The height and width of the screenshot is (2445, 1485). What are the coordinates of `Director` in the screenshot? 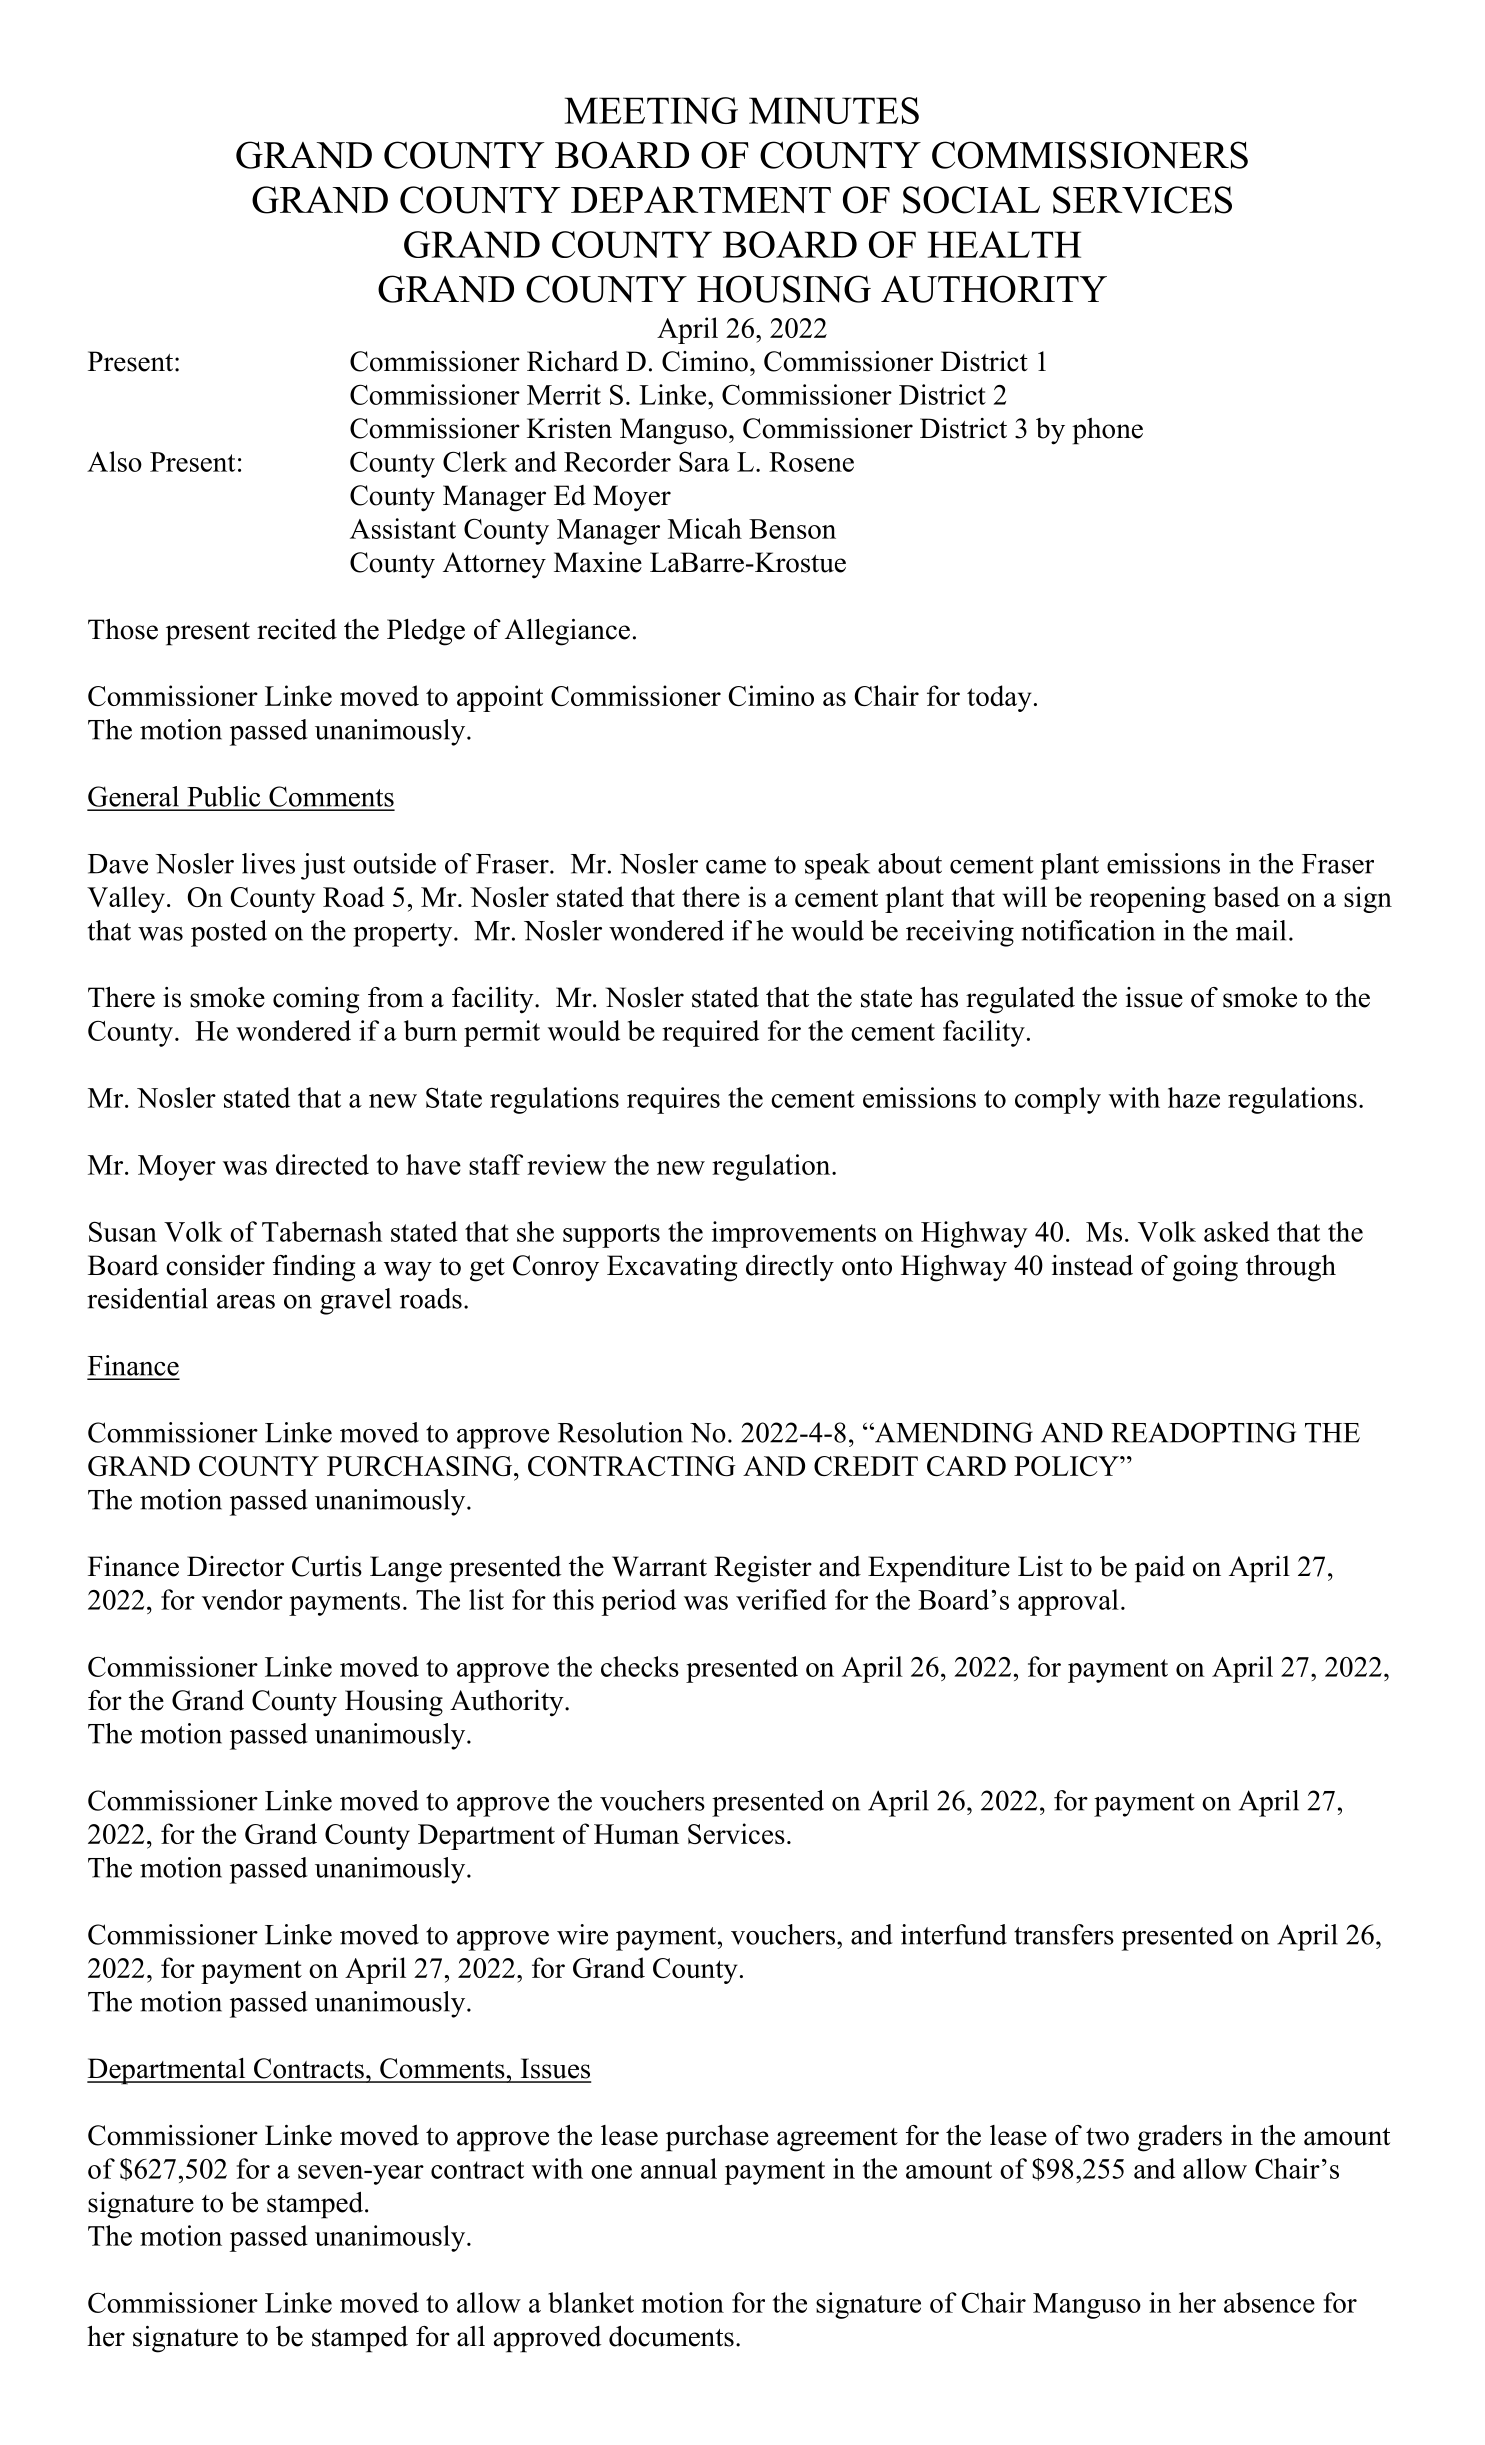 It's located at (235, 1566).
